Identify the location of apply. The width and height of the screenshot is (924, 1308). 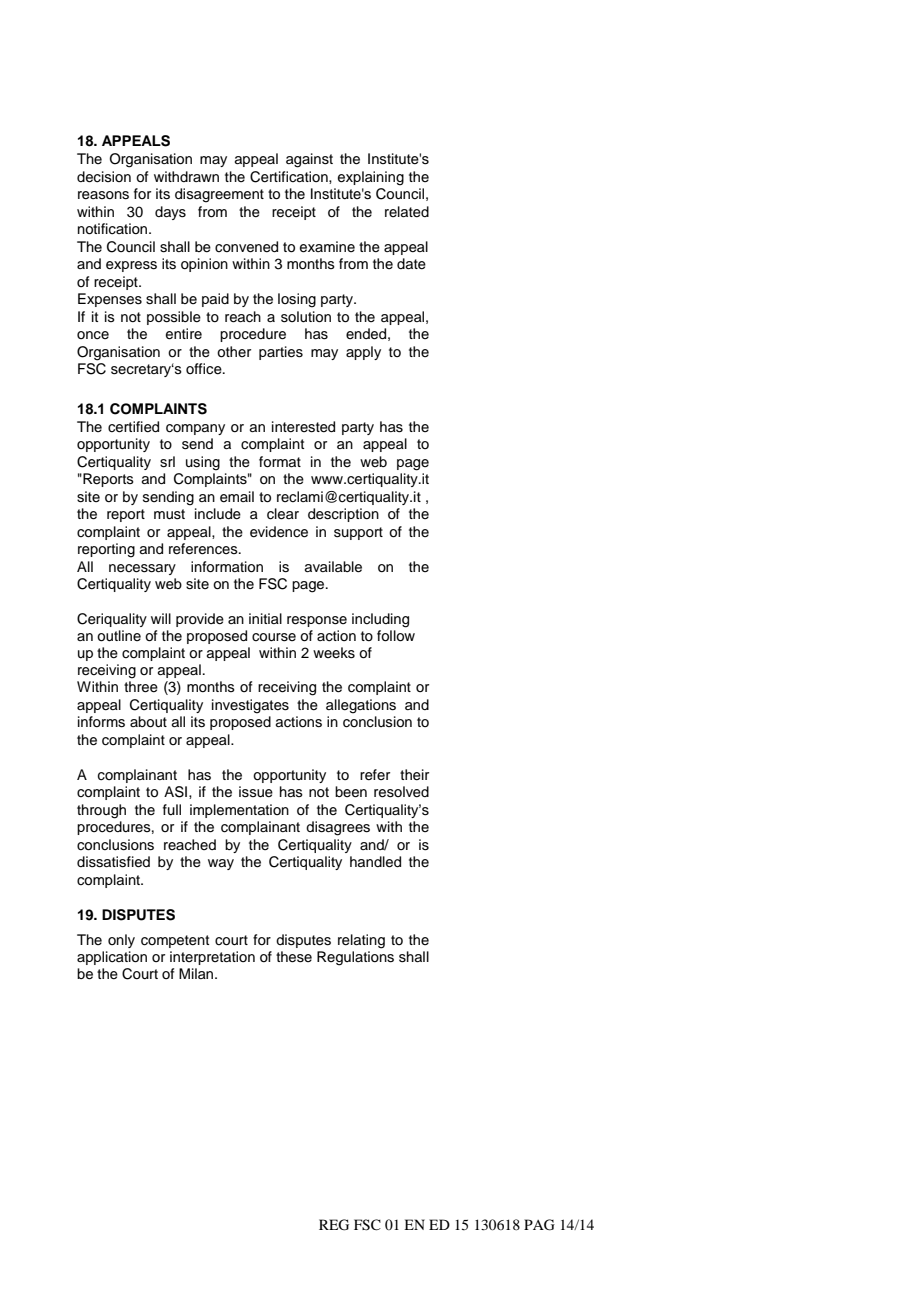
(363, 353).
